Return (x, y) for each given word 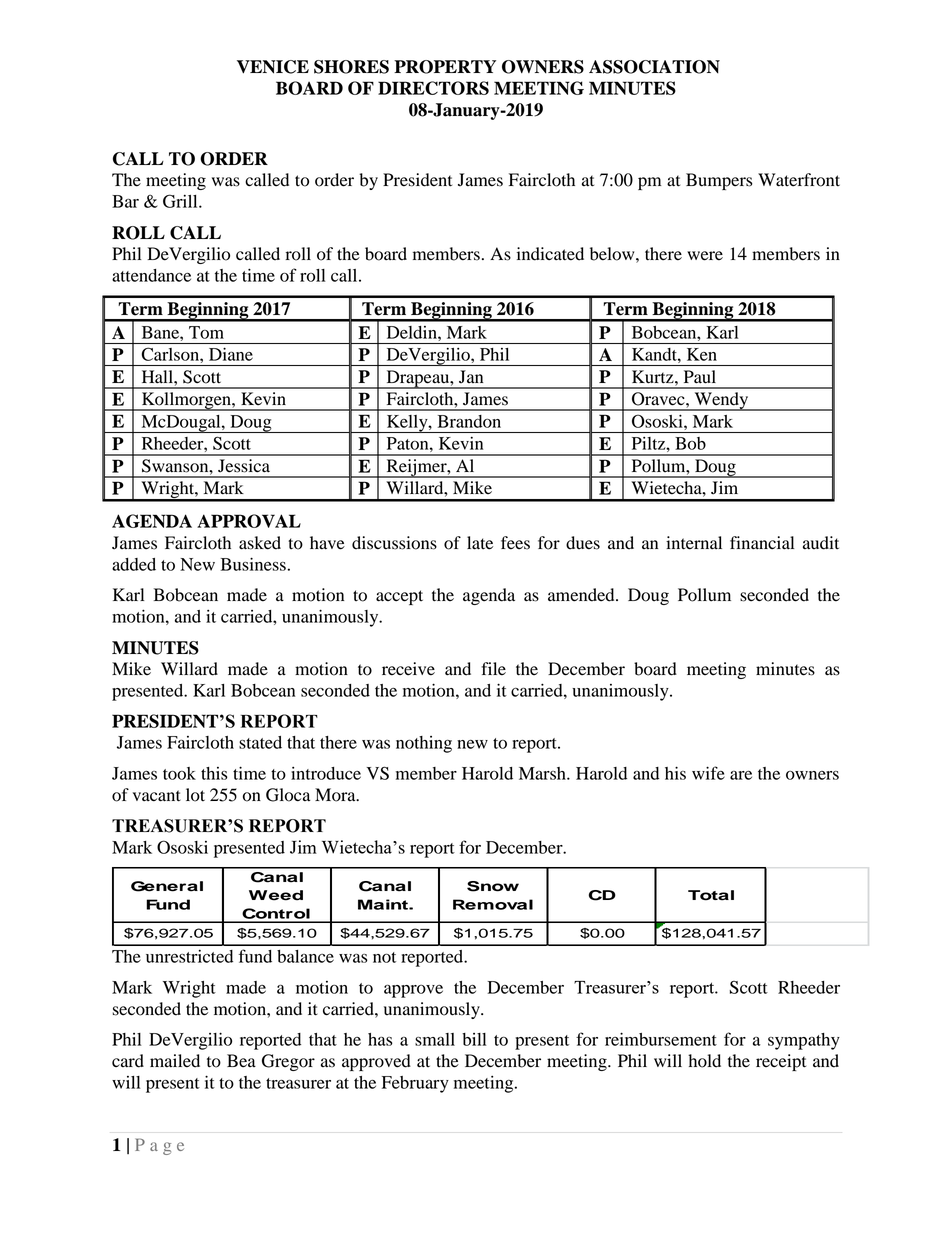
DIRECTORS (433, 88)
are (741, 775)
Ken (702, 354)
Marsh (543, 773)
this (214, 773)
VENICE (273, 67)
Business (253, 564)
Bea (241, 1061)
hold (704, 1061)
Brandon (469, 421)
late (480, 543)
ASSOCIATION (654, 67)
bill (474, 1039)
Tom (206, 332)
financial (762, 543)
